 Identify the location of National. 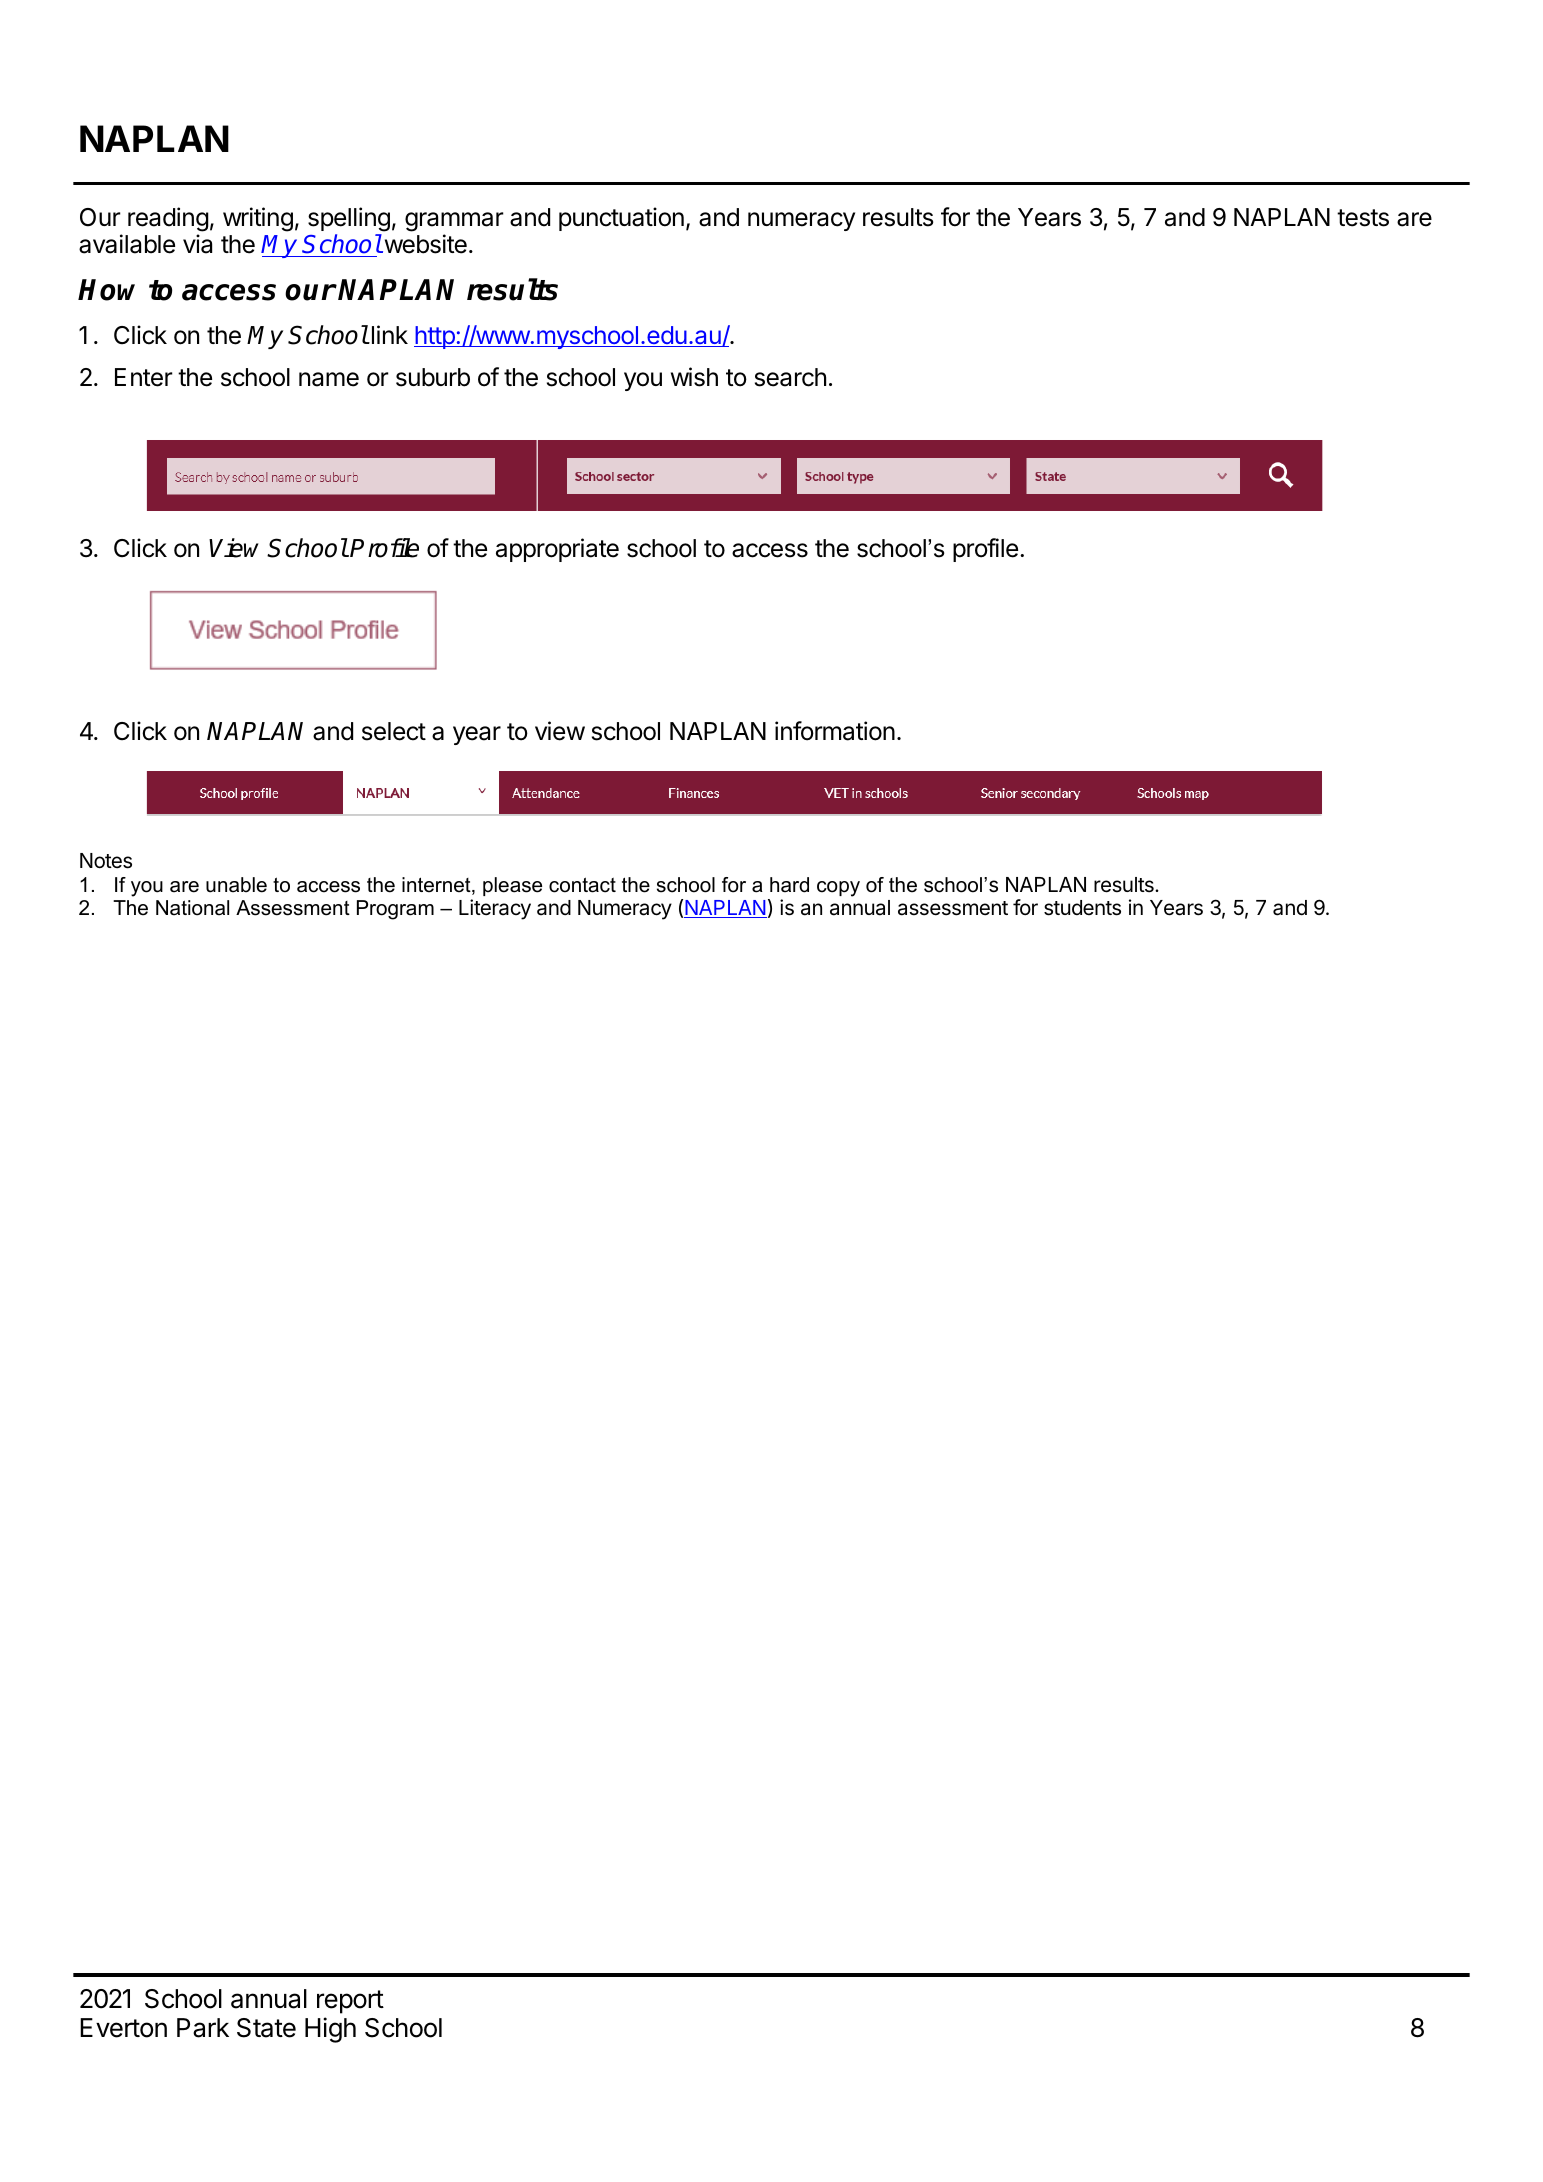
(192, 908).
